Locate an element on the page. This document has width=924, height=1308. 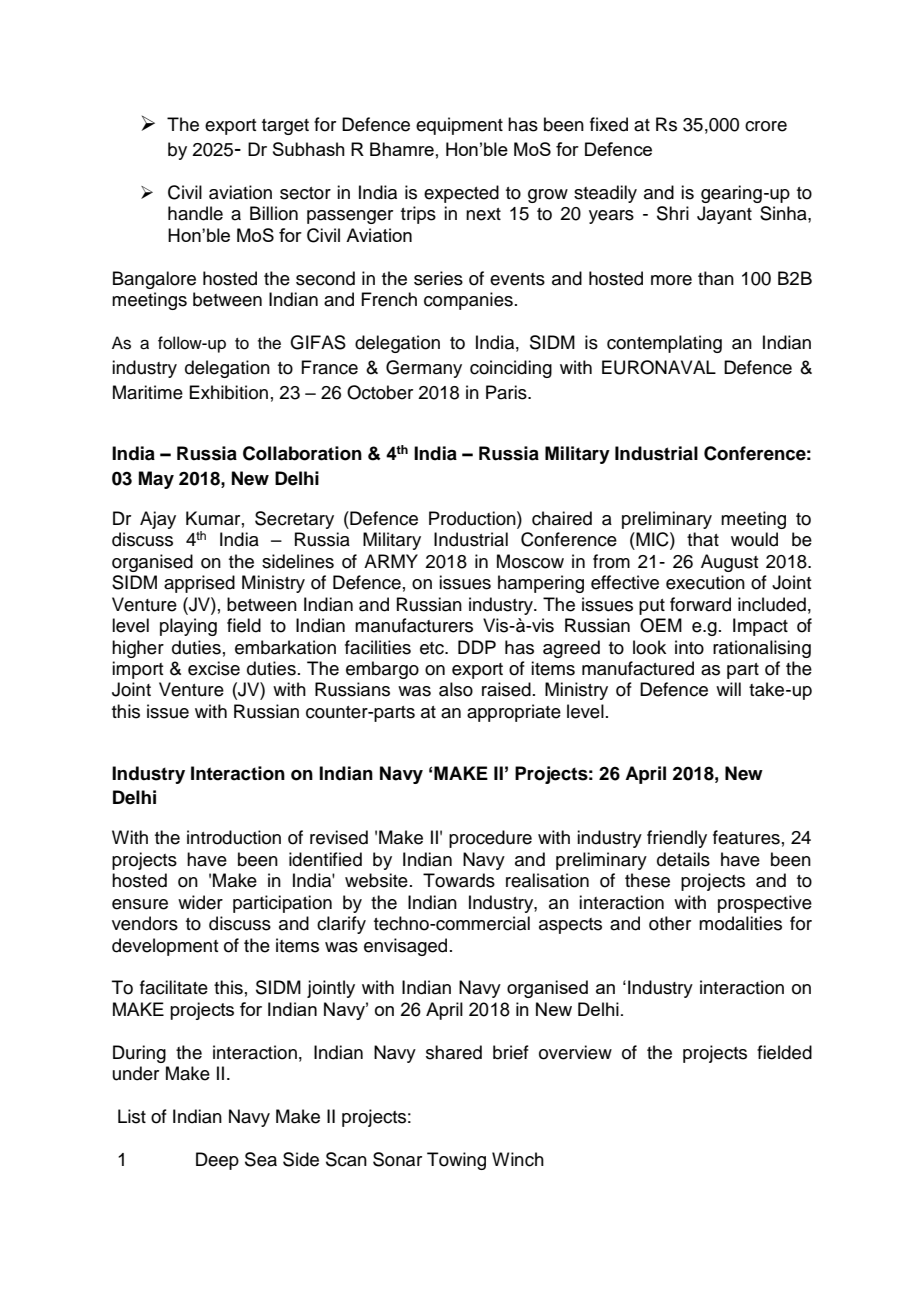
contemplating is located at coordinates (664, 344).
